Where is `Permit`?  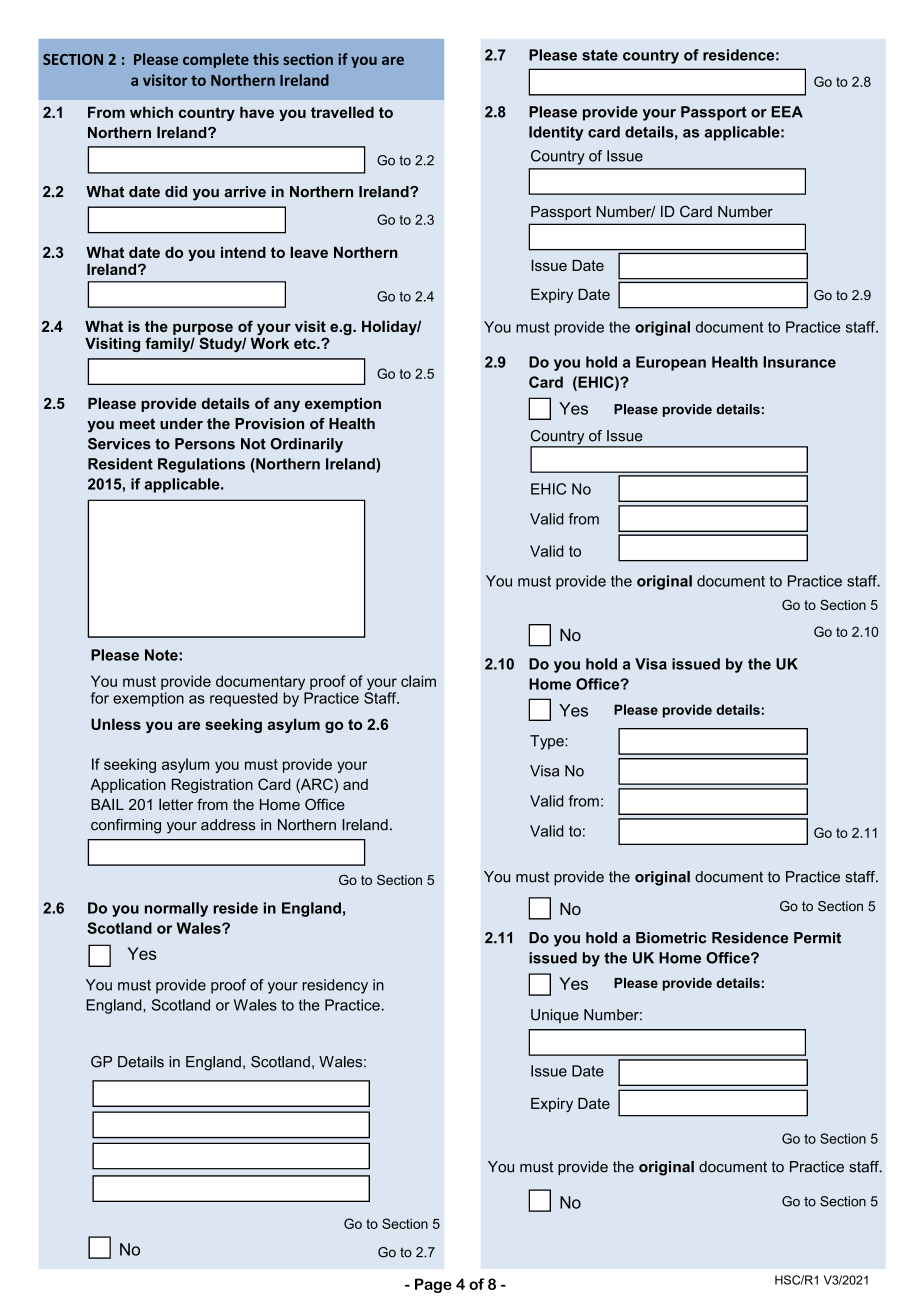
Permit is located at coordinates (817, 938).
